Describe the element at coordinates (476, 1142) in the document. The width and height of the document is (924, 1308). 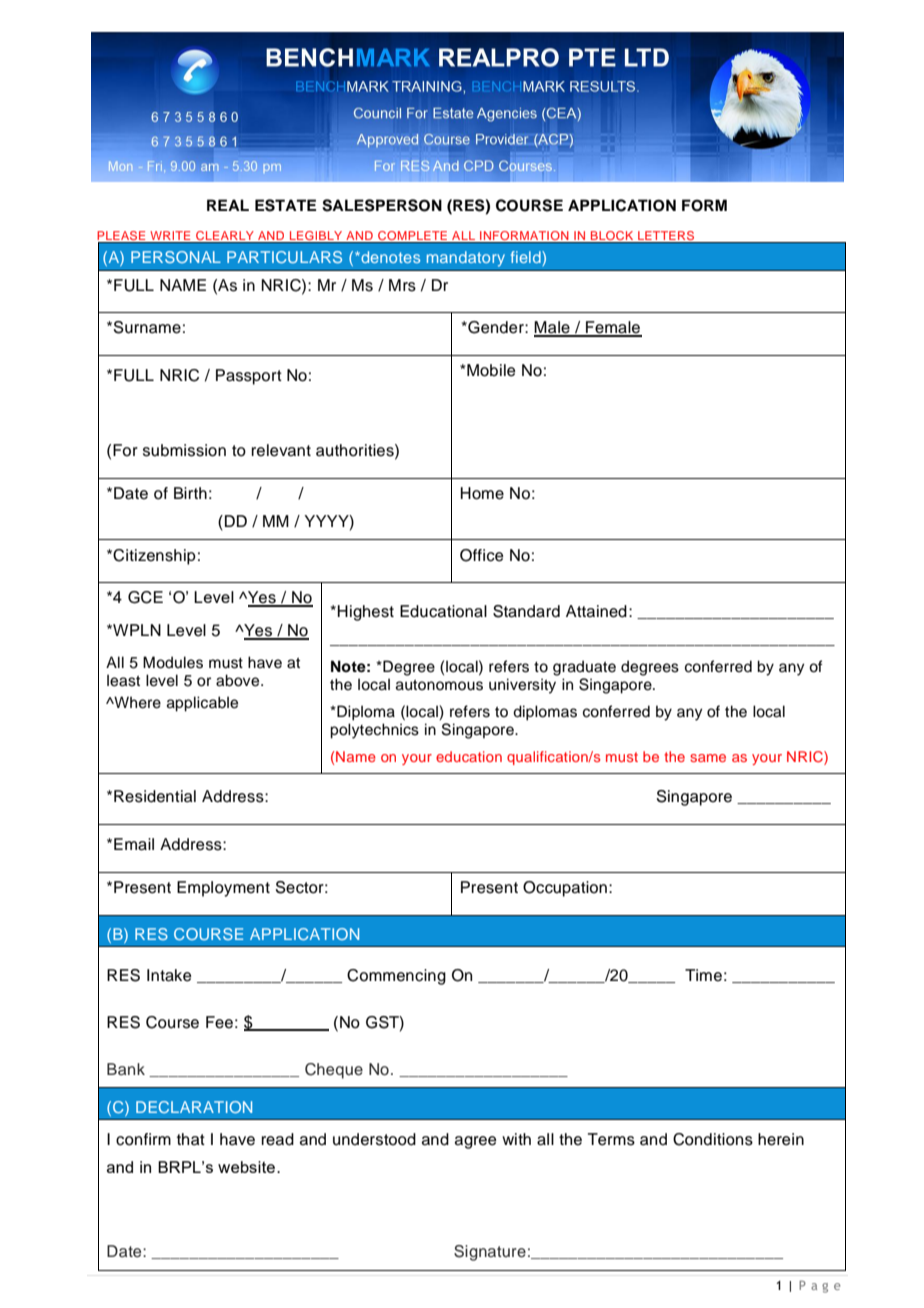
I see `agree` at that location.
